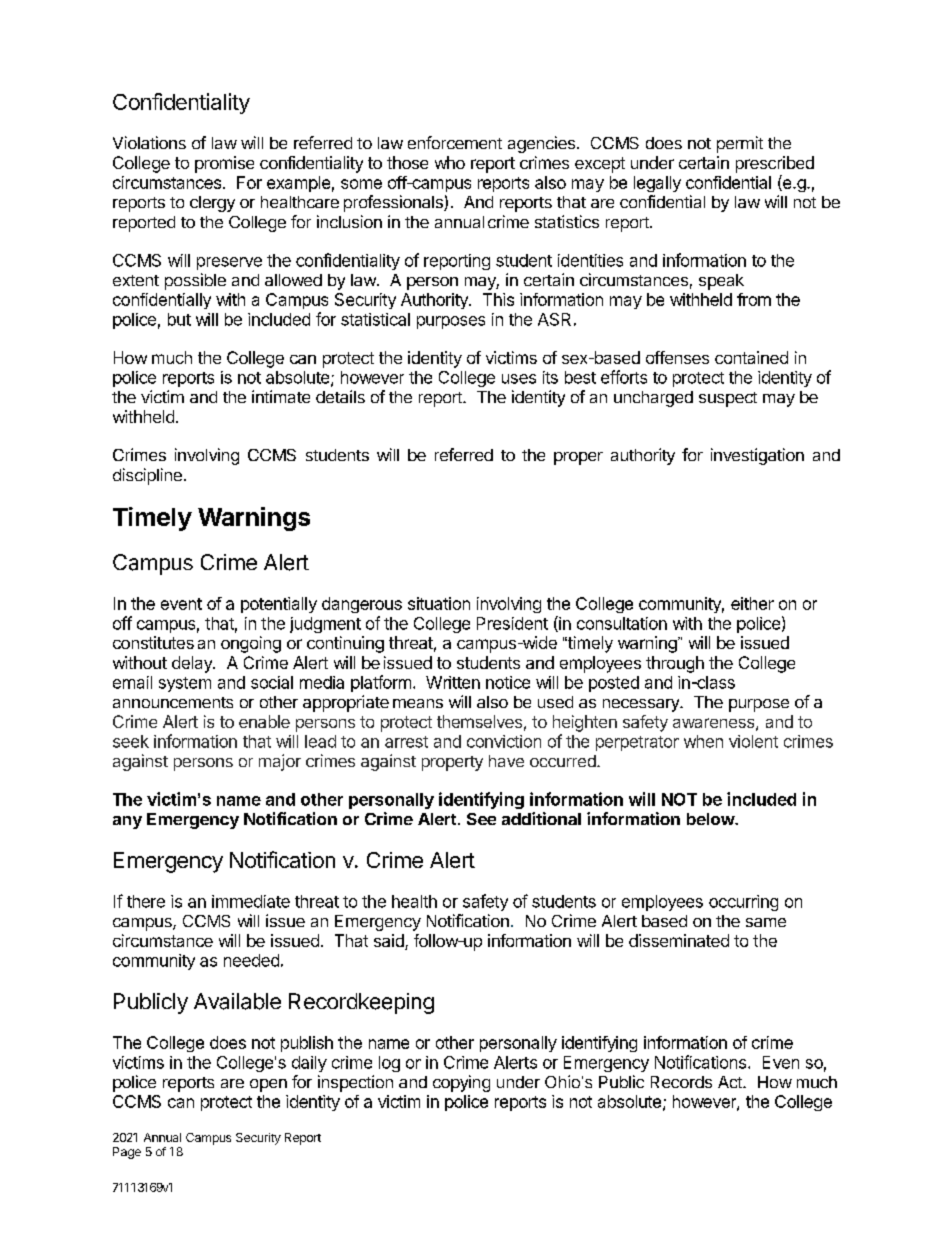 Image resolution: width=952 pixels, height=1233 pixels. I want to click on suspect, so click(728, 399).
